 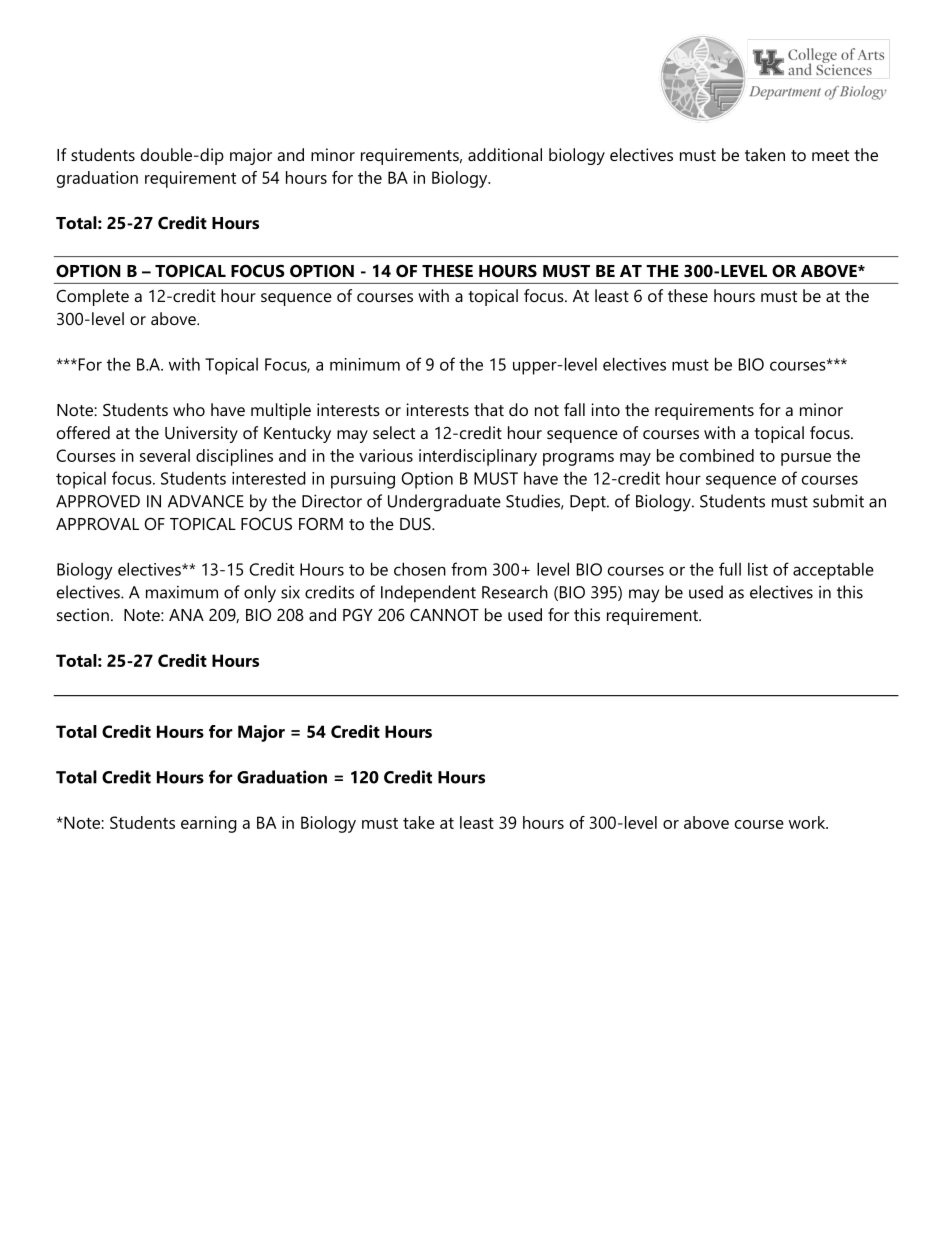 What do you see at coordinates (505, 154) in the document?
I see `additional` at bounding box center [505, 154].
